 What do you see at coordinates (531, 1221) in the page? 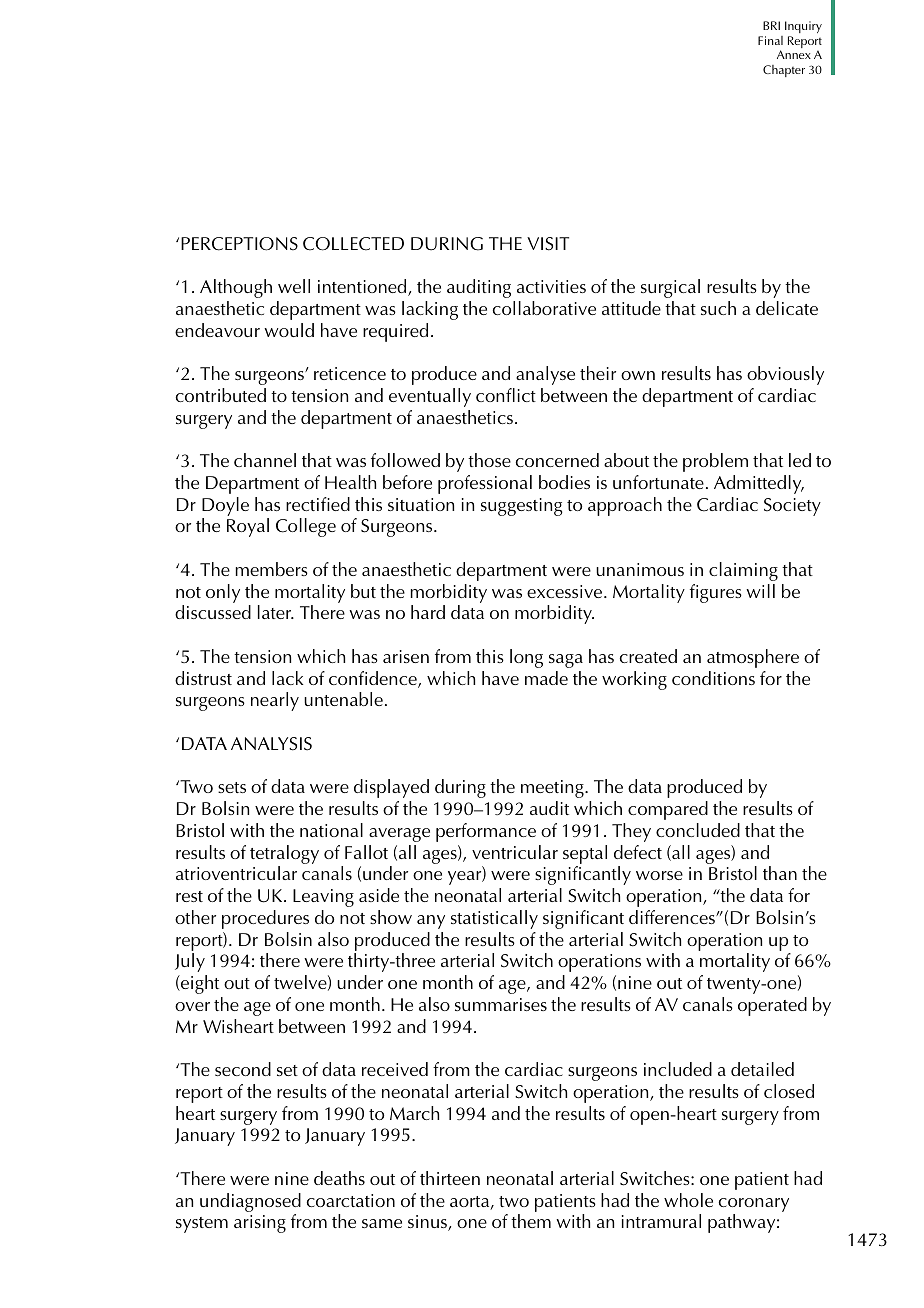
I see `them` at bounding box center [531, 1221].
